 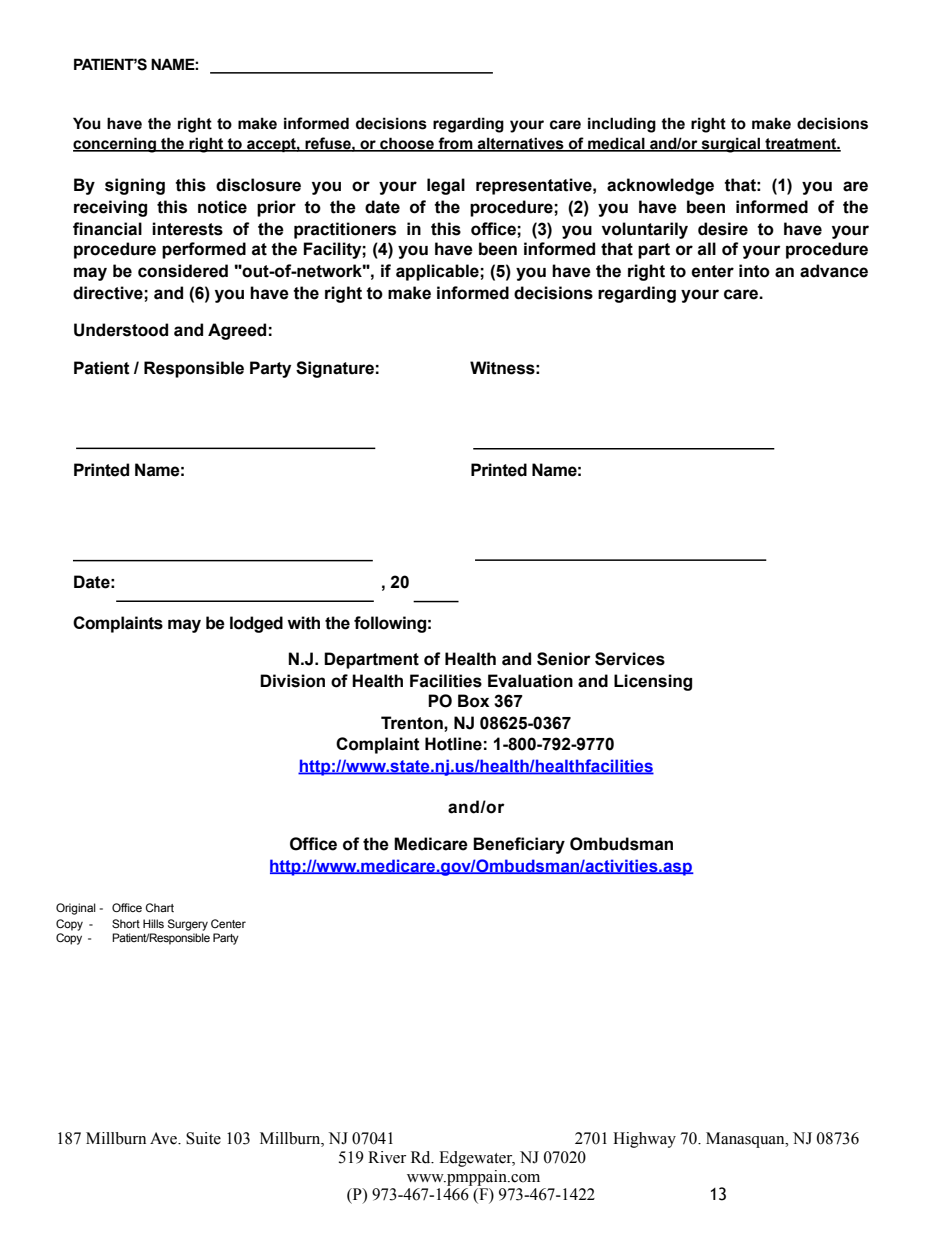 What do you see at coordinates (455, 144) in the screenshot?
I see `from` at bounding box center [455, 144].
